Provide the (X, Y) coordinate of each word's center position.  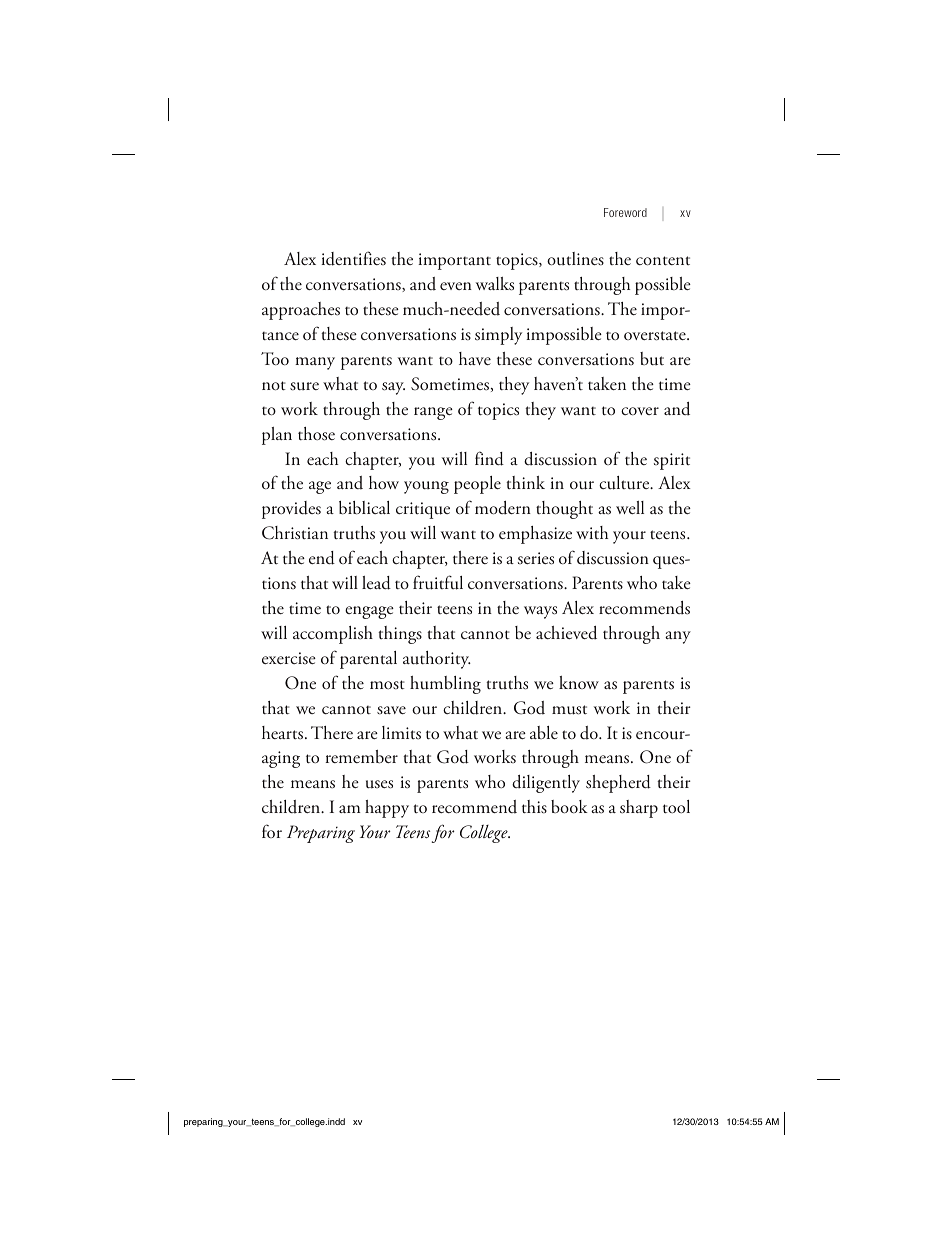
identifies (353, 258)
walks (495, 284)
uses (379, 784)
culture (625, 483)
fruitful (438, 582)
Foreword (625, 212)
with (592, 532)
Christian (295, 533)
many (315, 363)
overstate (656, 336)
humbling (445, 685)
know (579, 682)
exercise (289, 658)
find (489, 458)
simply (498, 336)
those (316, 434)
